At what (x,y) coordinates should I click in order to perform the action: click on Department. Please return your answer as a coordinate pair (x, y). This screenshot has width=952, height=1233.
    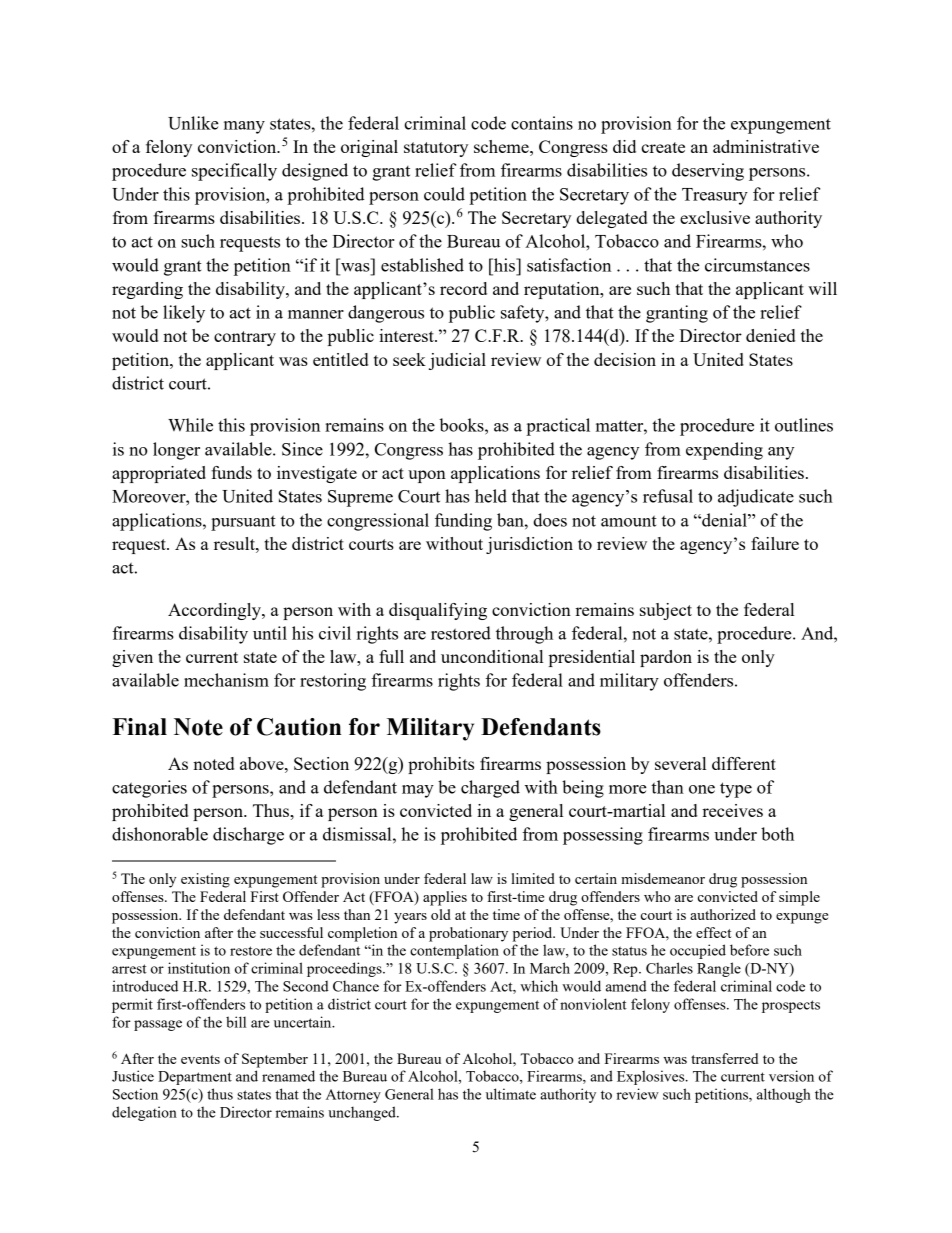
    Looking at the image, I should click on (195, 1078).
